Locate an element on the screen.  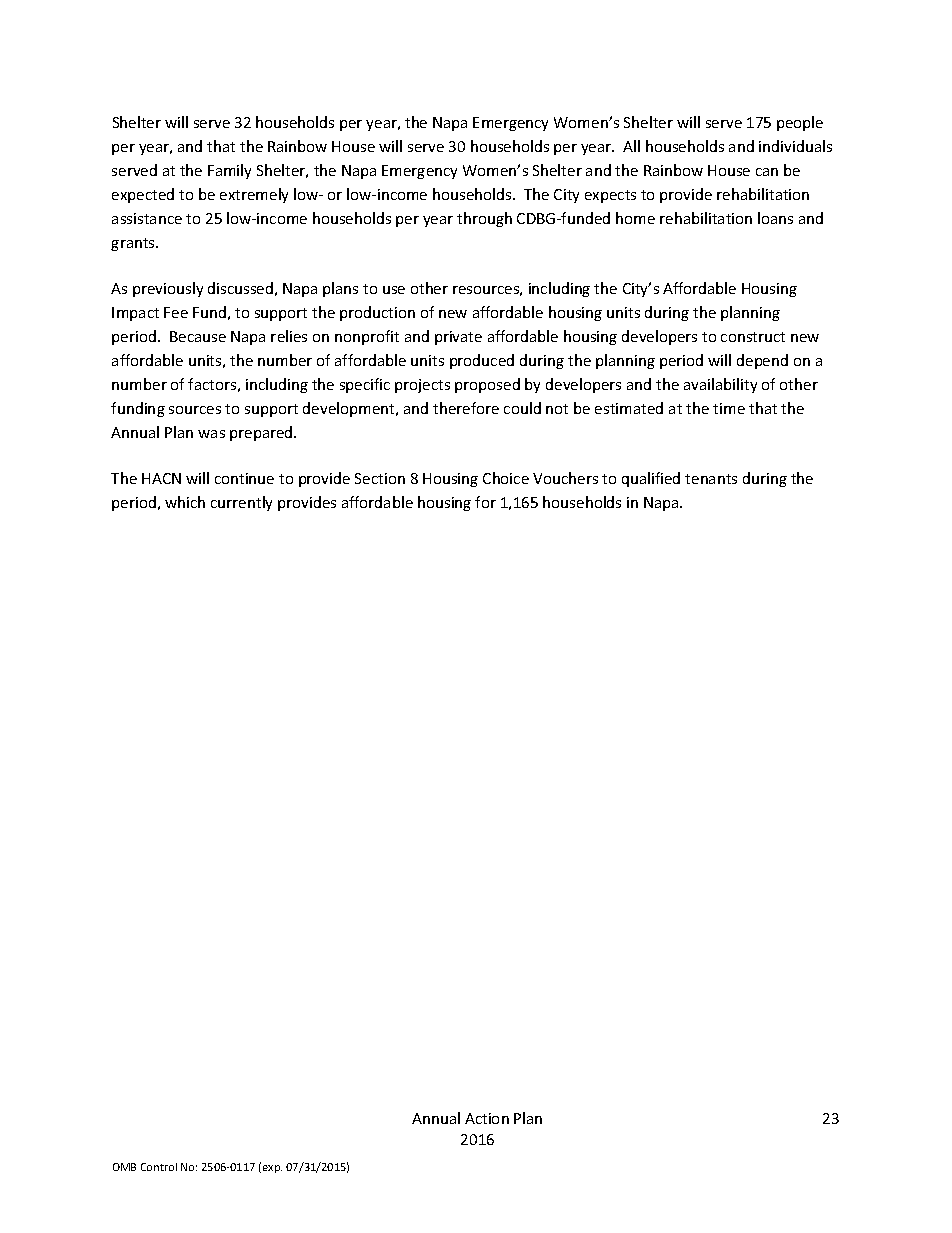
tenants is located at coordinates (711, 479).
